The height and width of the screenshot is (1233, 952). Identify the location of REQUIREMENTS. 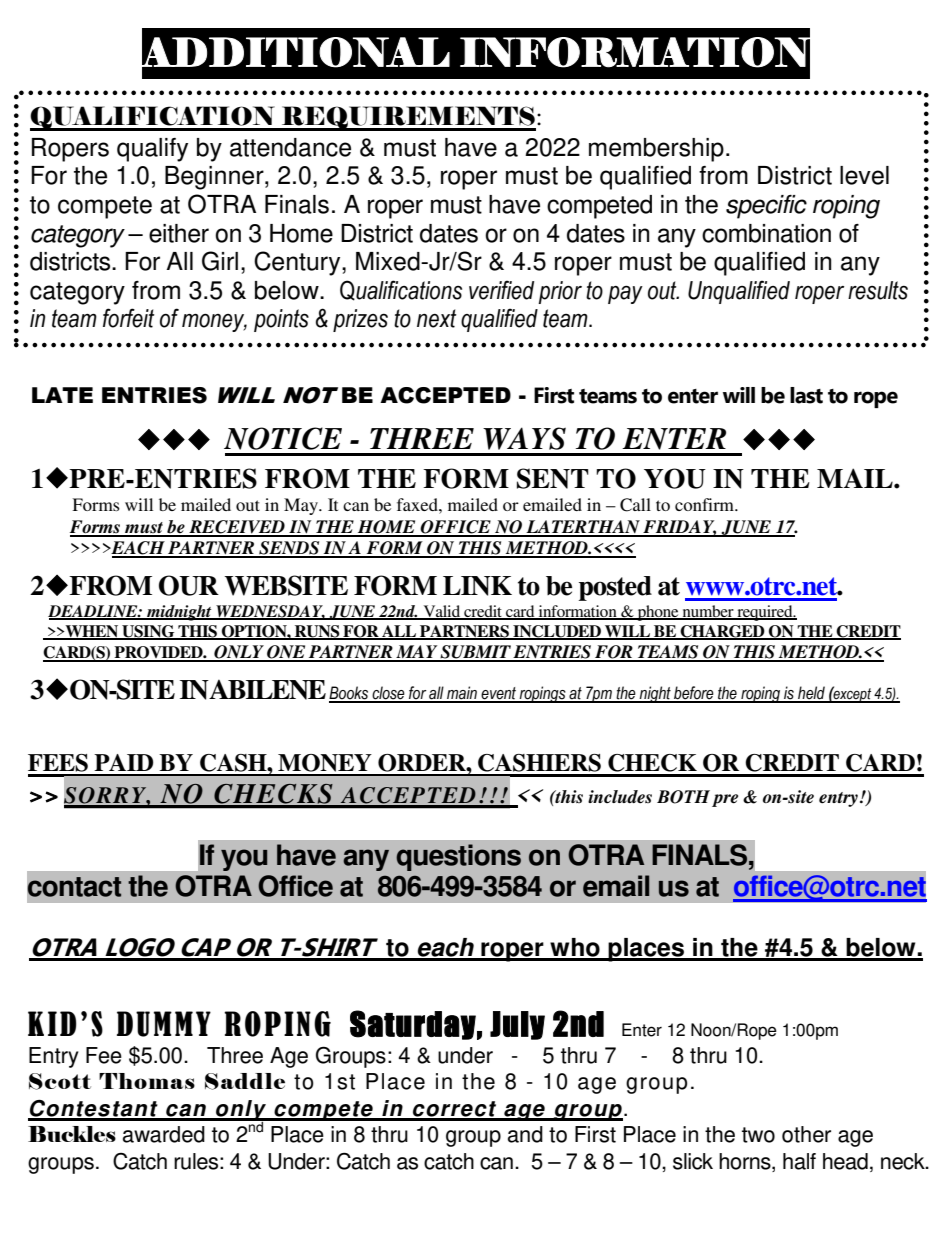
(408, 118).
